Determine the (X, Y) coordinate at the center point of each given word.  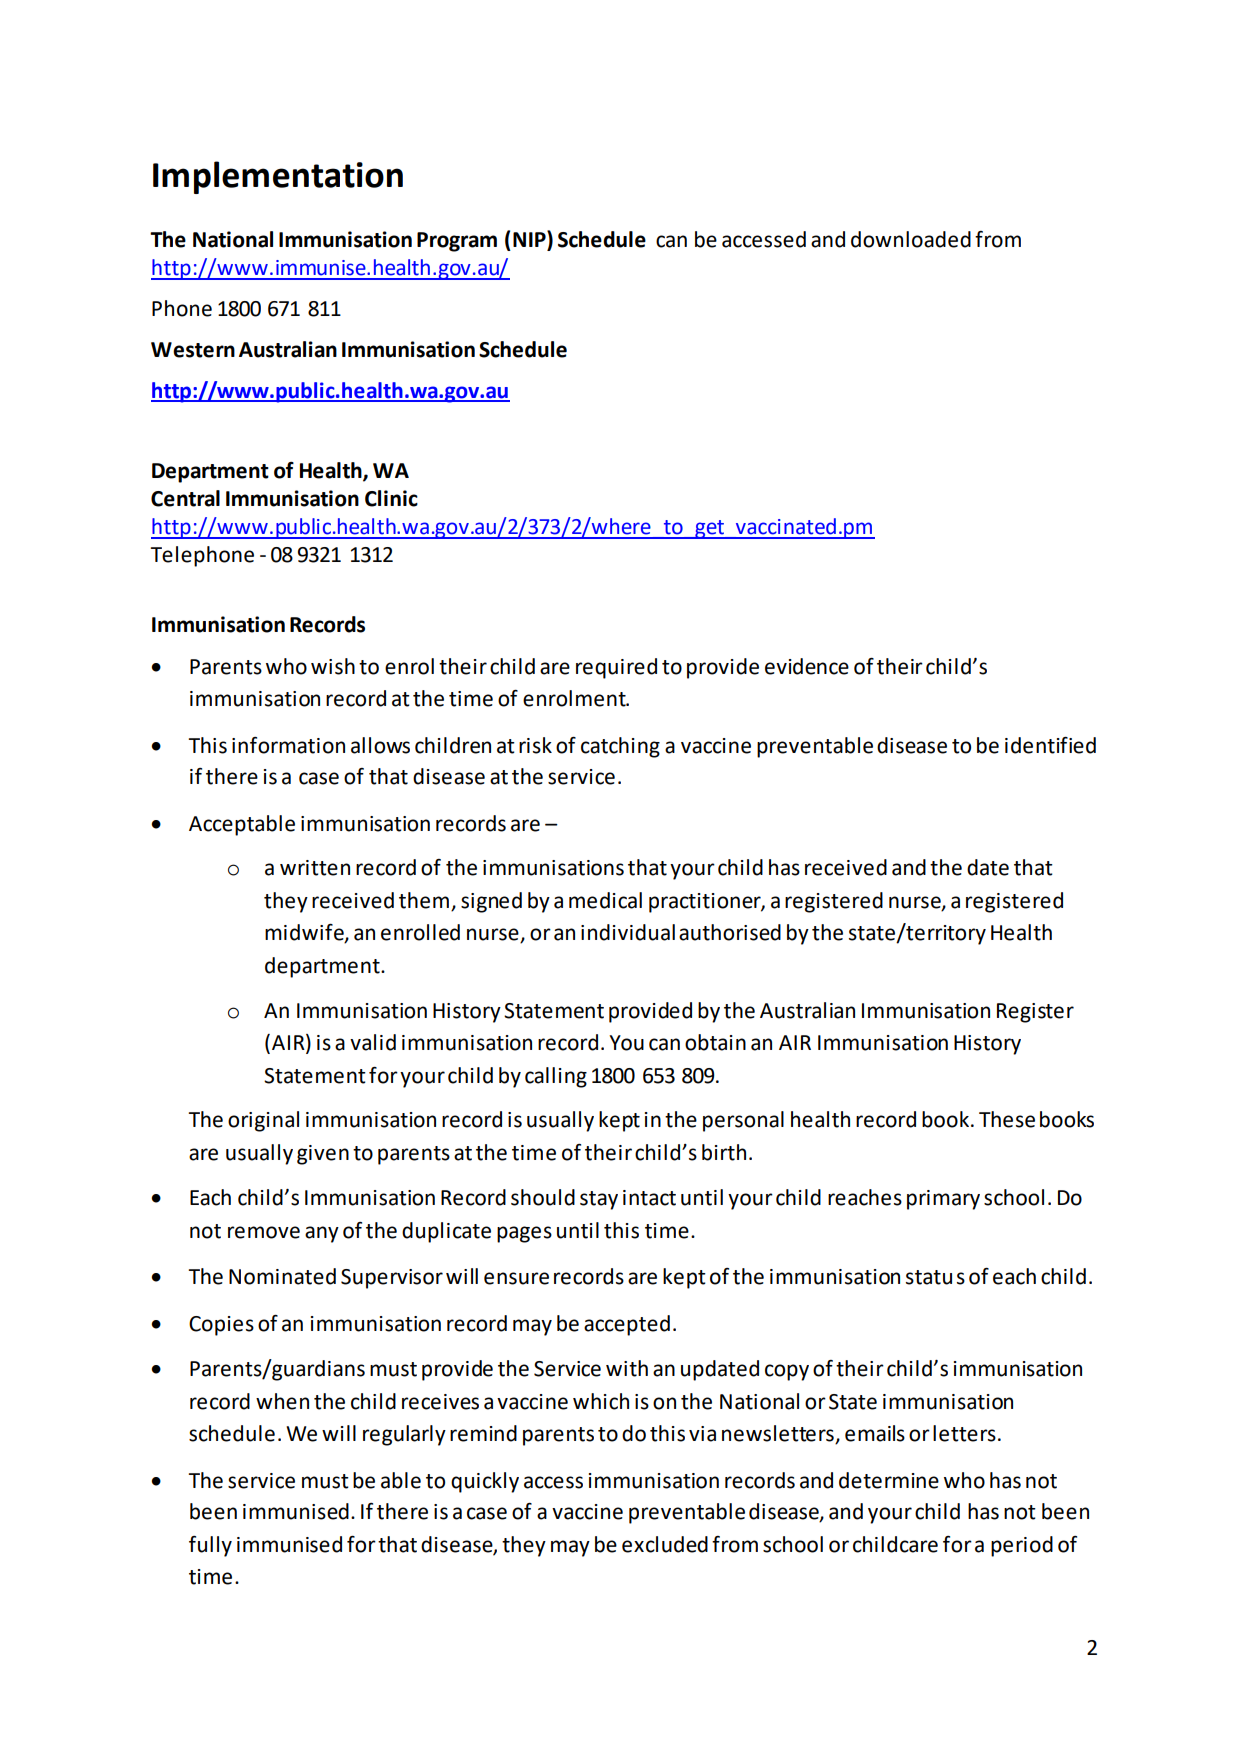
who (964, 1480)
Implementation (278, 177)
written (315, 868)
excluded (665, 1544)
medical (605, 900)
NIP (530, 238)
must (325, 1481)
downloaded (911, 239)
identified (1050, 745)
